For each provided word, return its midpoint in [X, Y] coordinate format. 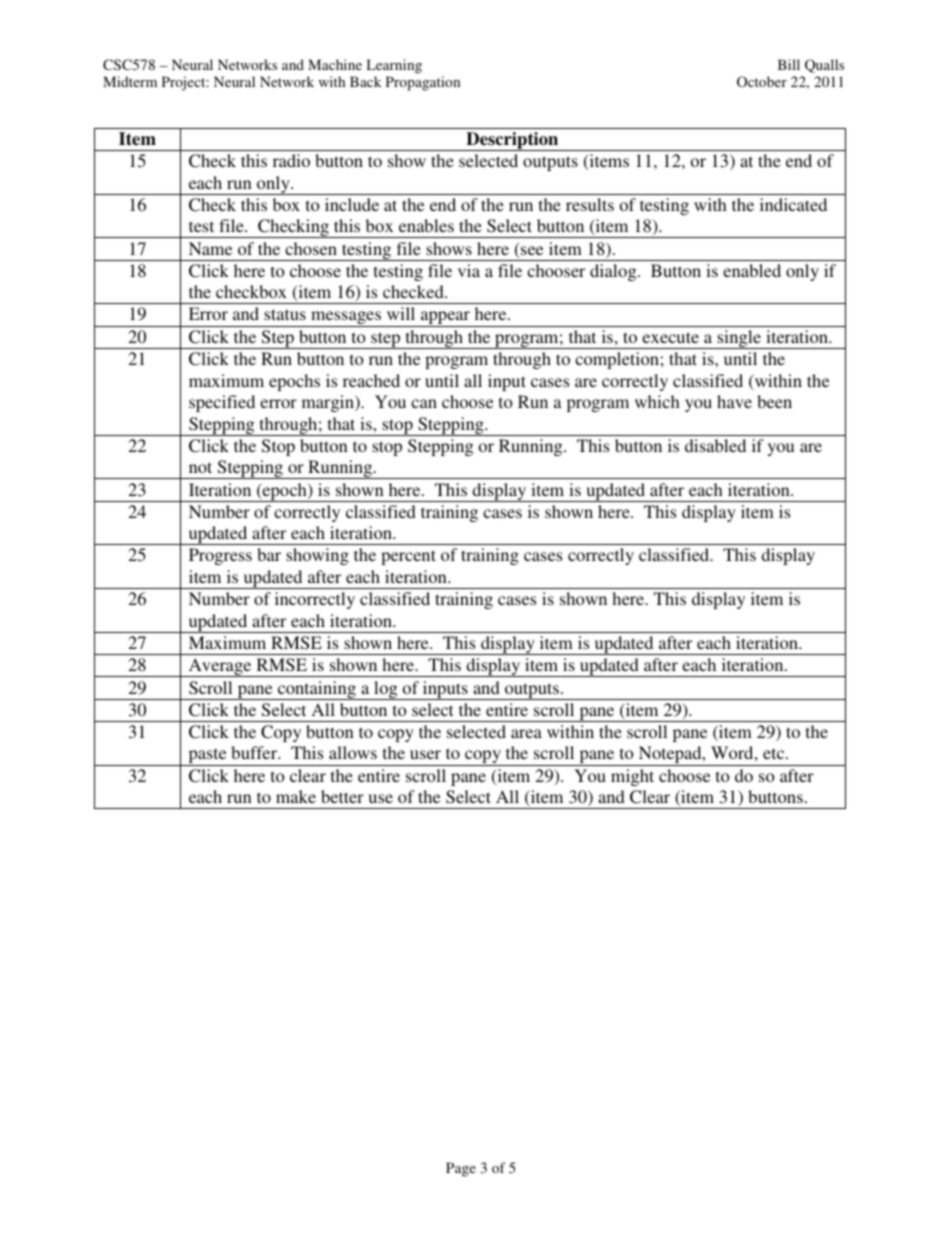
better [342, 796]
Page [461, 1169]
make [296, 796]
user [425, 754]
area [526, 733]
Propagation [423, 83]
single [739, 339]
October [762, 81]
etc [775, 753]
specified [222, 403]
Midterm [130, 81]
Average [220, 667]
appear [445, 319]
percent [408, 557]
